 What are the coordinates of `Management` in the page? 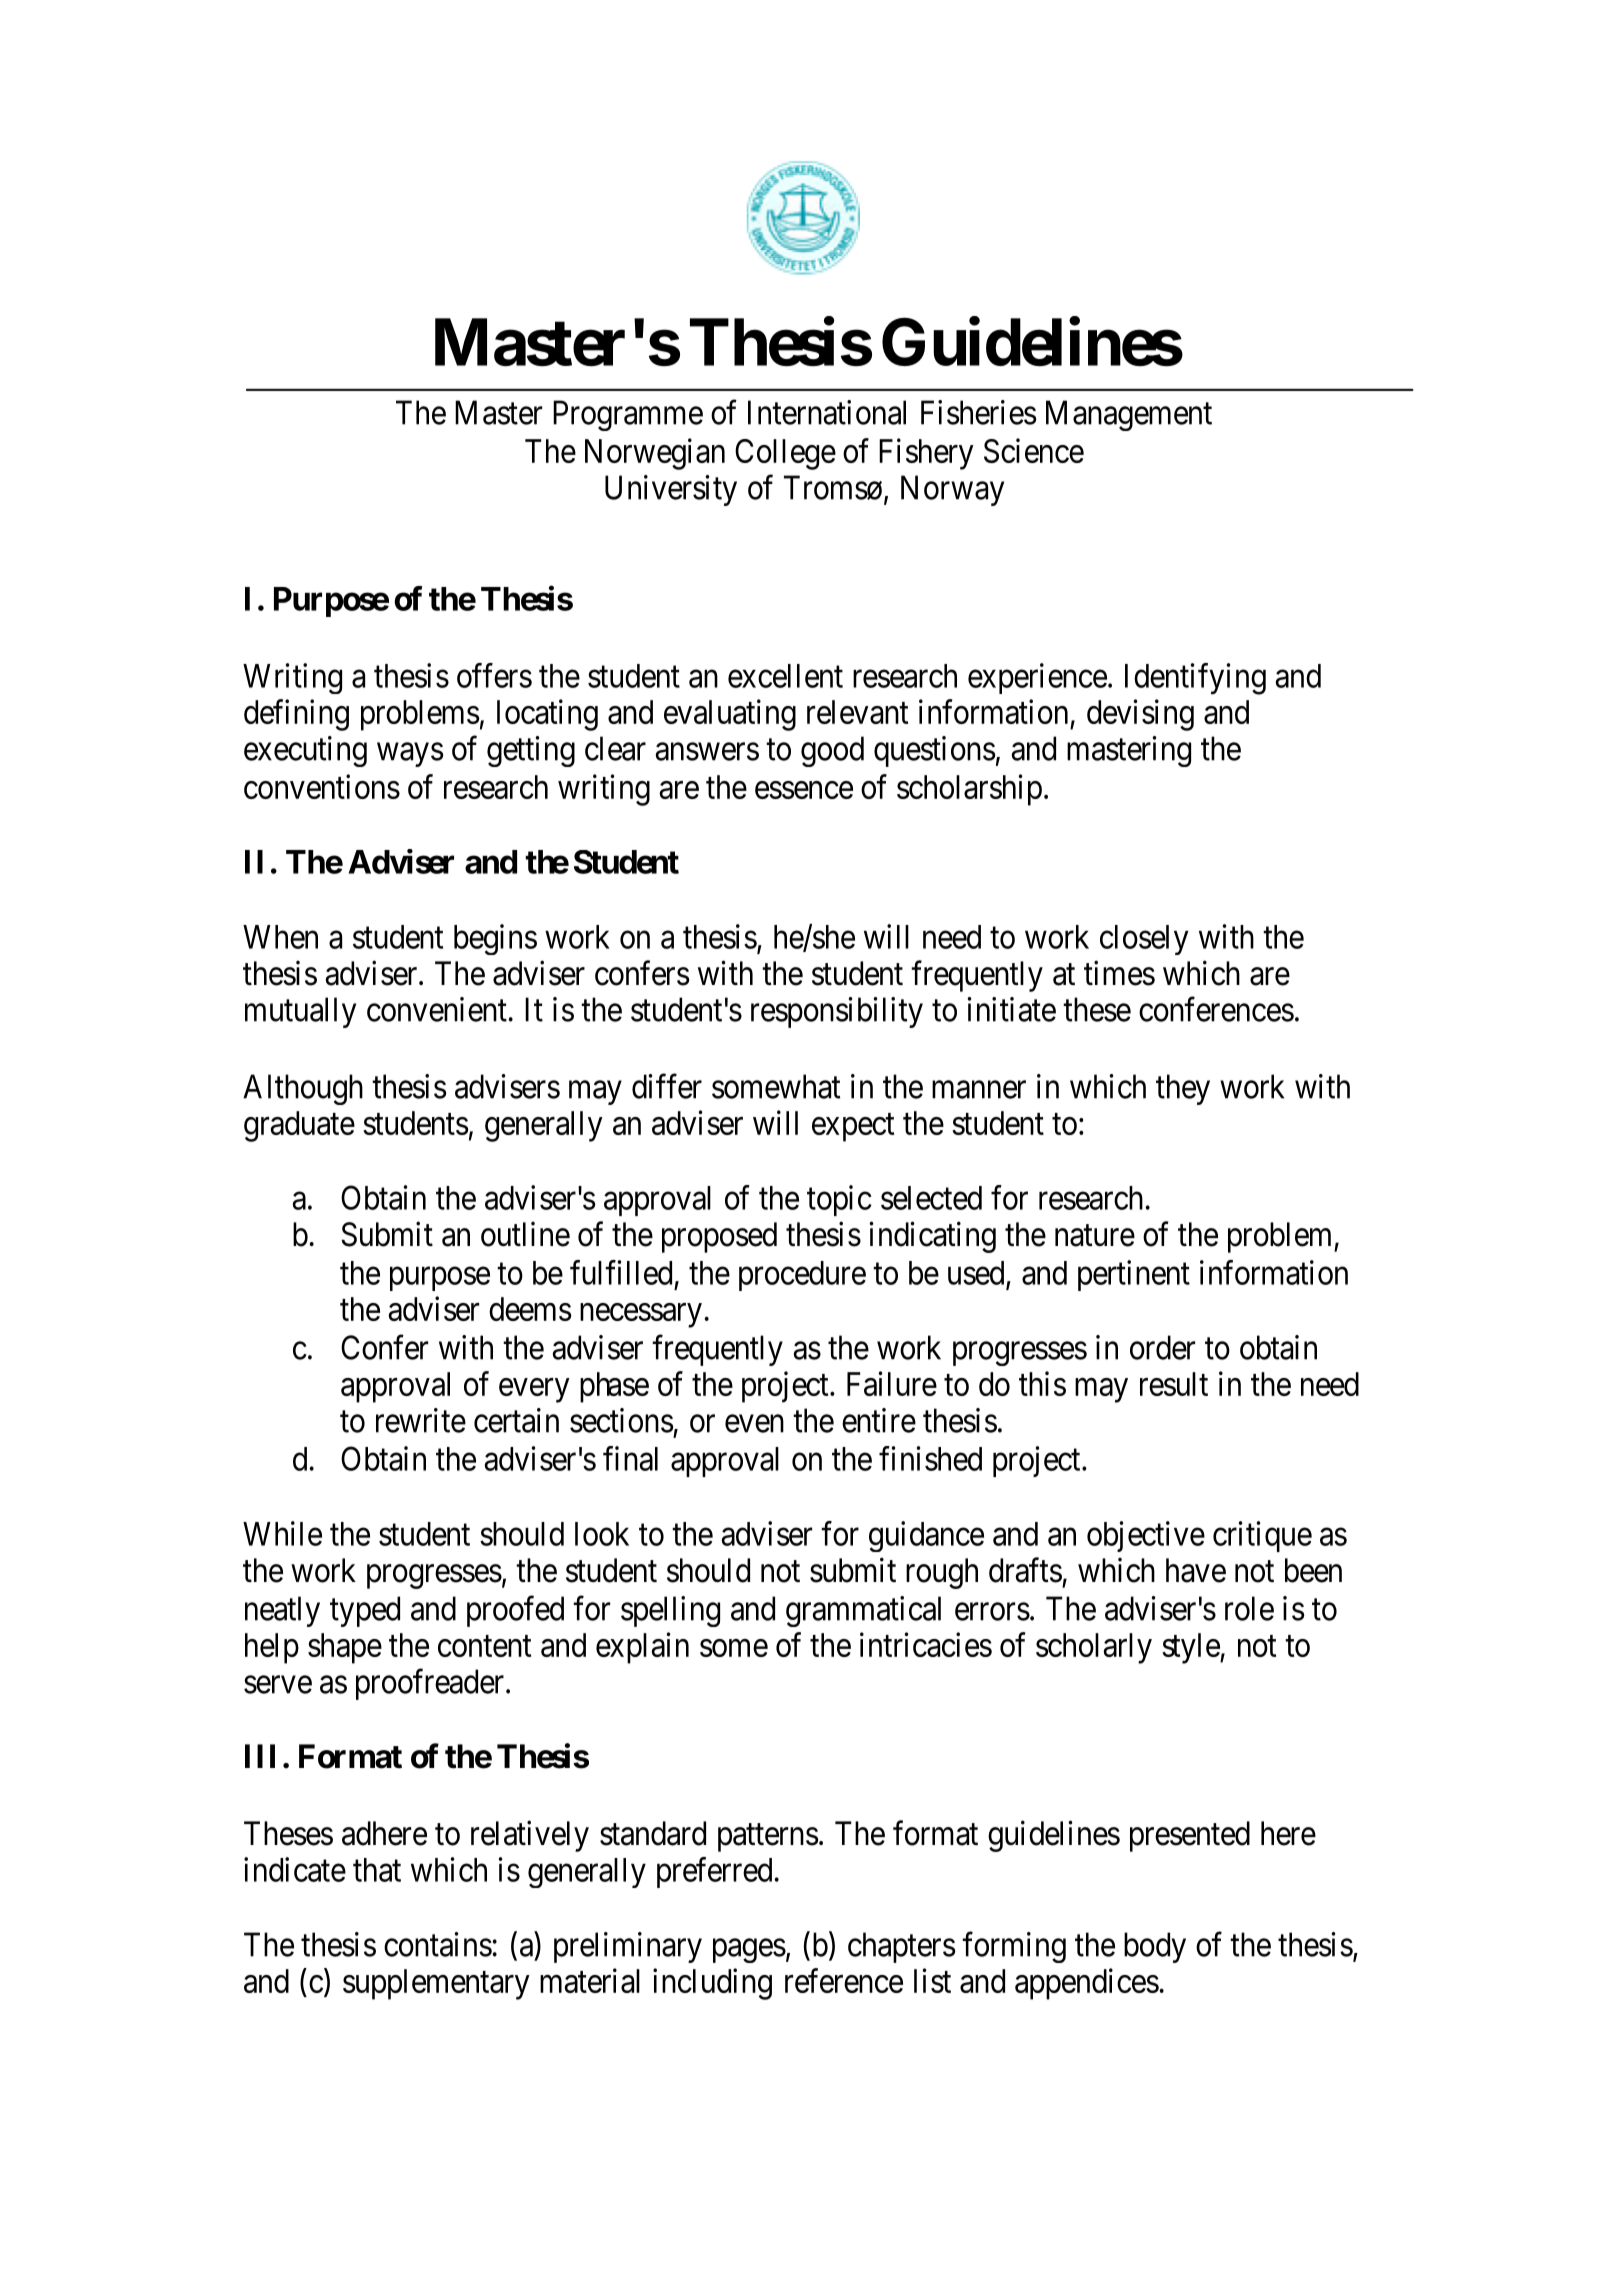 It's located at (1129, 415).
